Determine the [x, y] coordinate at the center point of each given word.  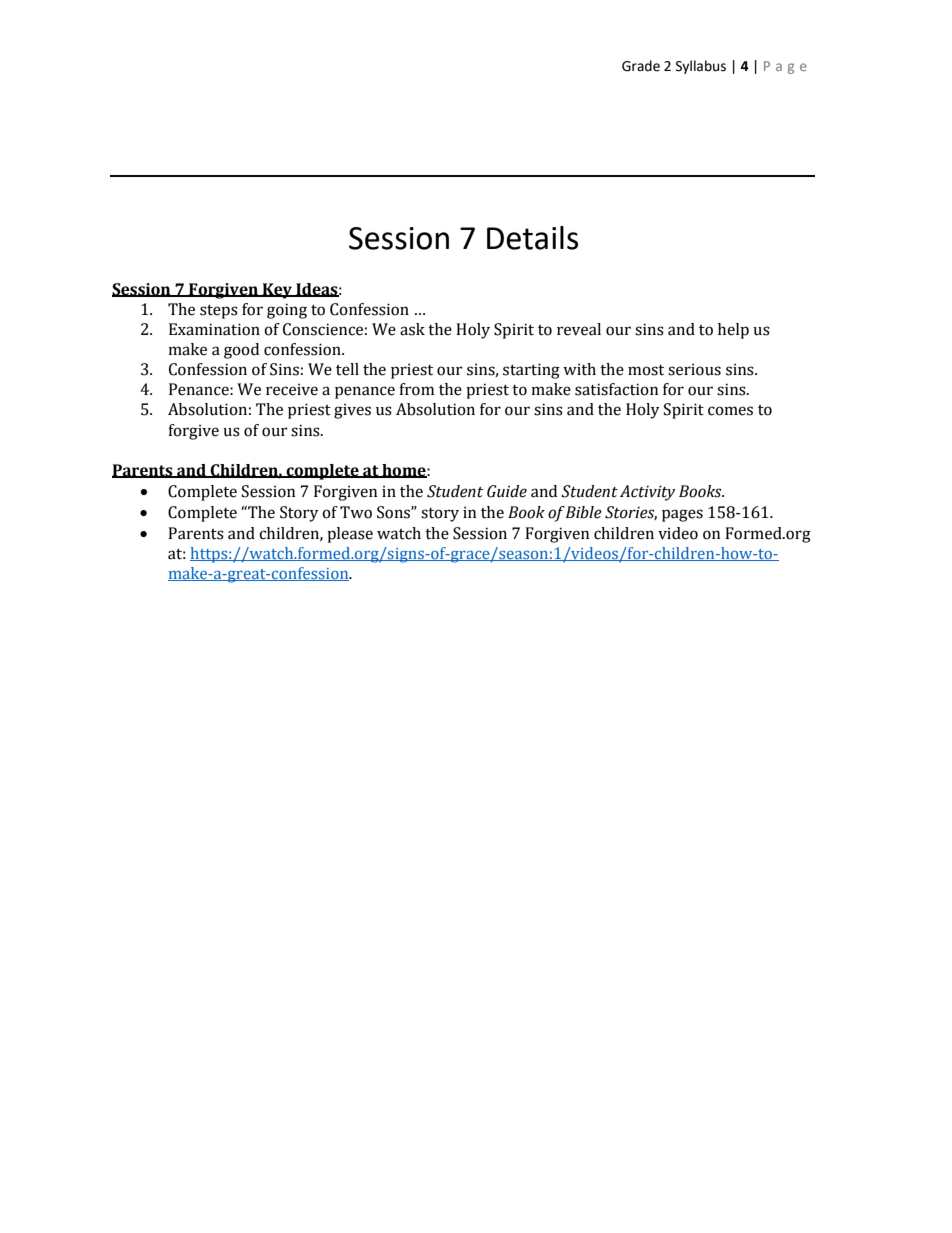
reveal [579, 329]
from [416, 389]
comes [730, 411]
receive [292, 389]
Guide [507, 491]
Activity [647, 493]
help [733, 331]
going [287, 311]
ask [412, 329]
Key [278, 291]
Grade [641, 66]
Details [532, 238]
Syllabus [701, 67]
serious [694, 369]
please [350, 535]
